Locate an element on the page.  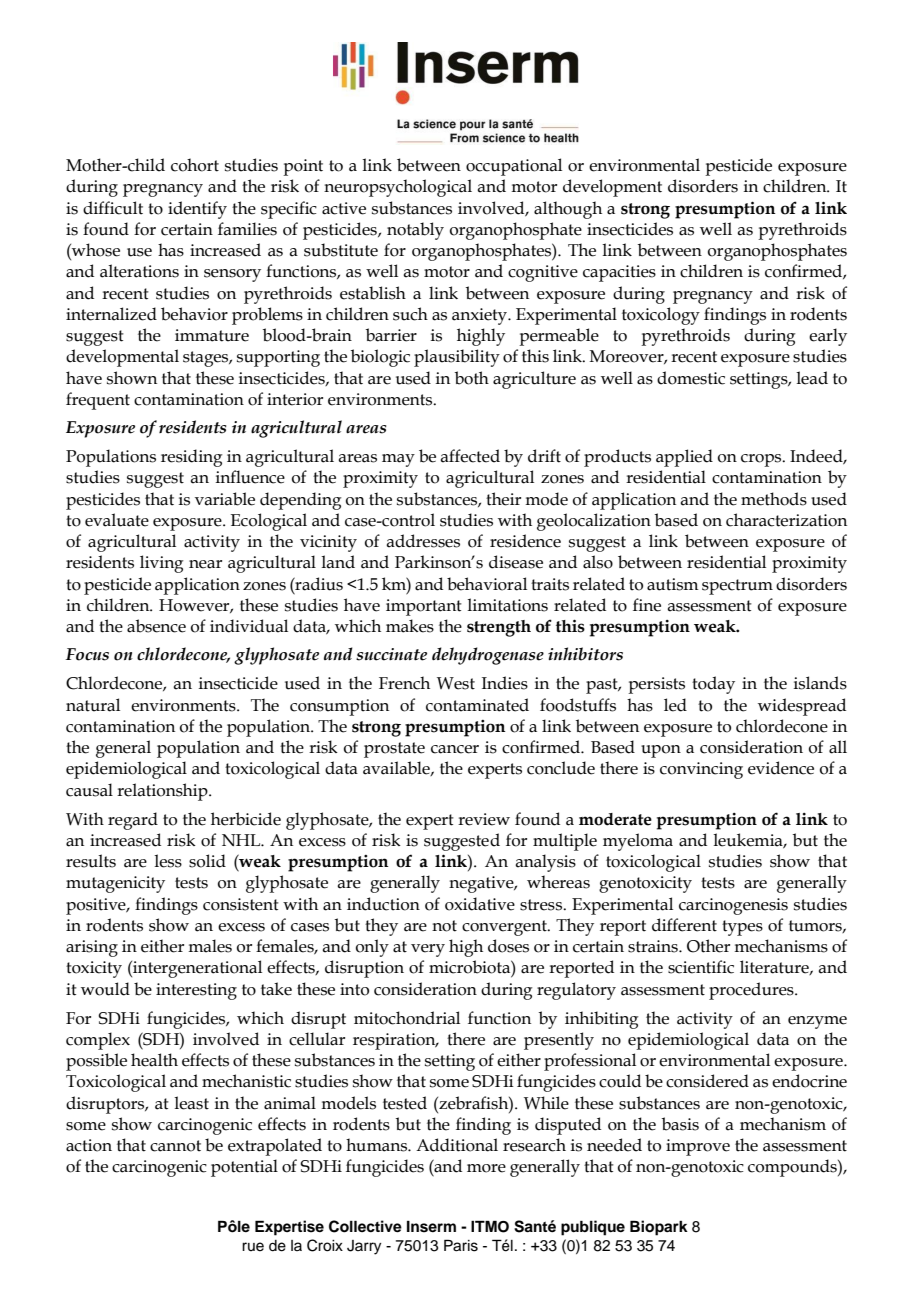
absence is located at coordinates (156, 626).
